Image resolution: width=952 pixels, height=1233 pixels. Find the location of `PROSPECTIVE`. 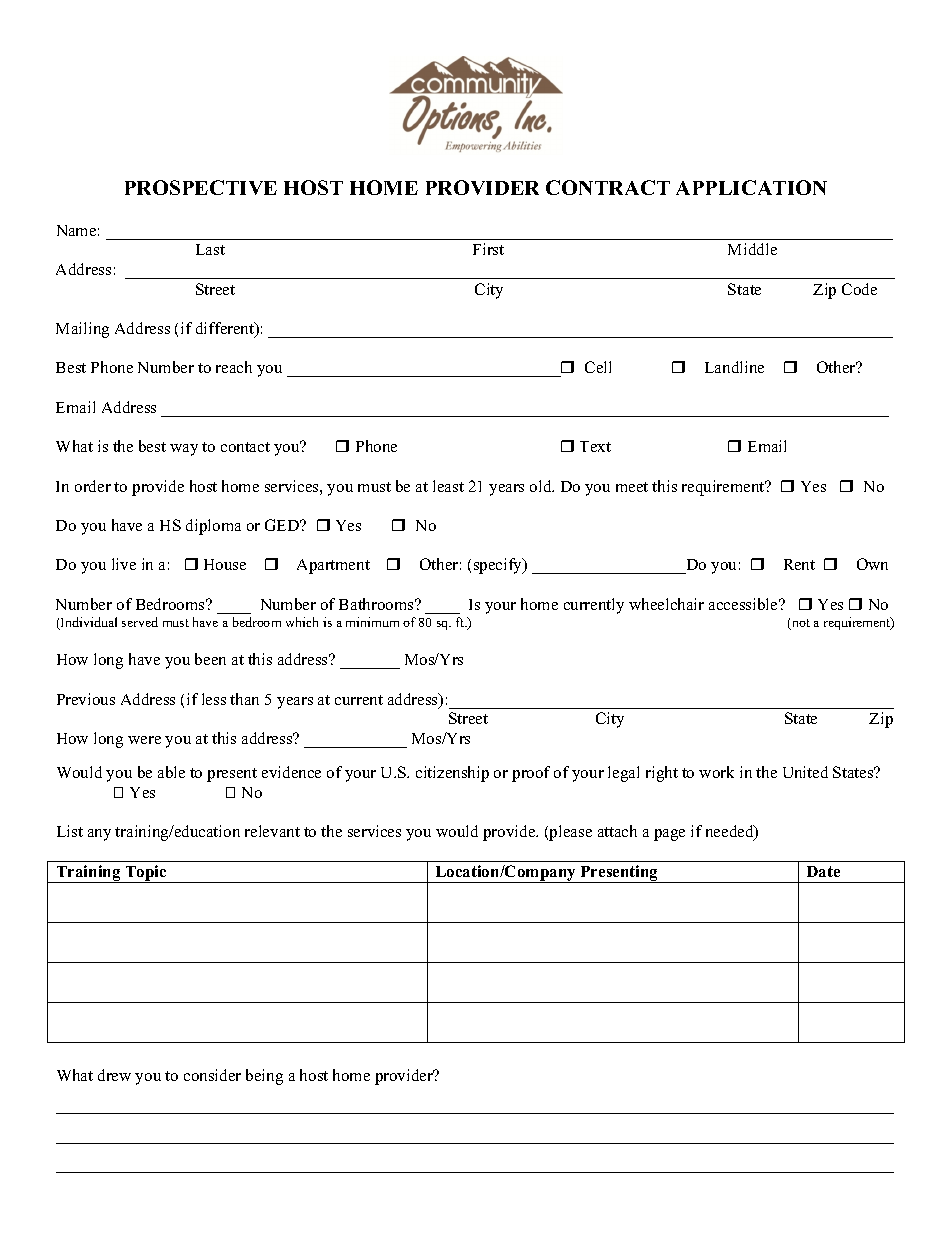

PROSPECTIVE is located at coordinates (201, 187).
